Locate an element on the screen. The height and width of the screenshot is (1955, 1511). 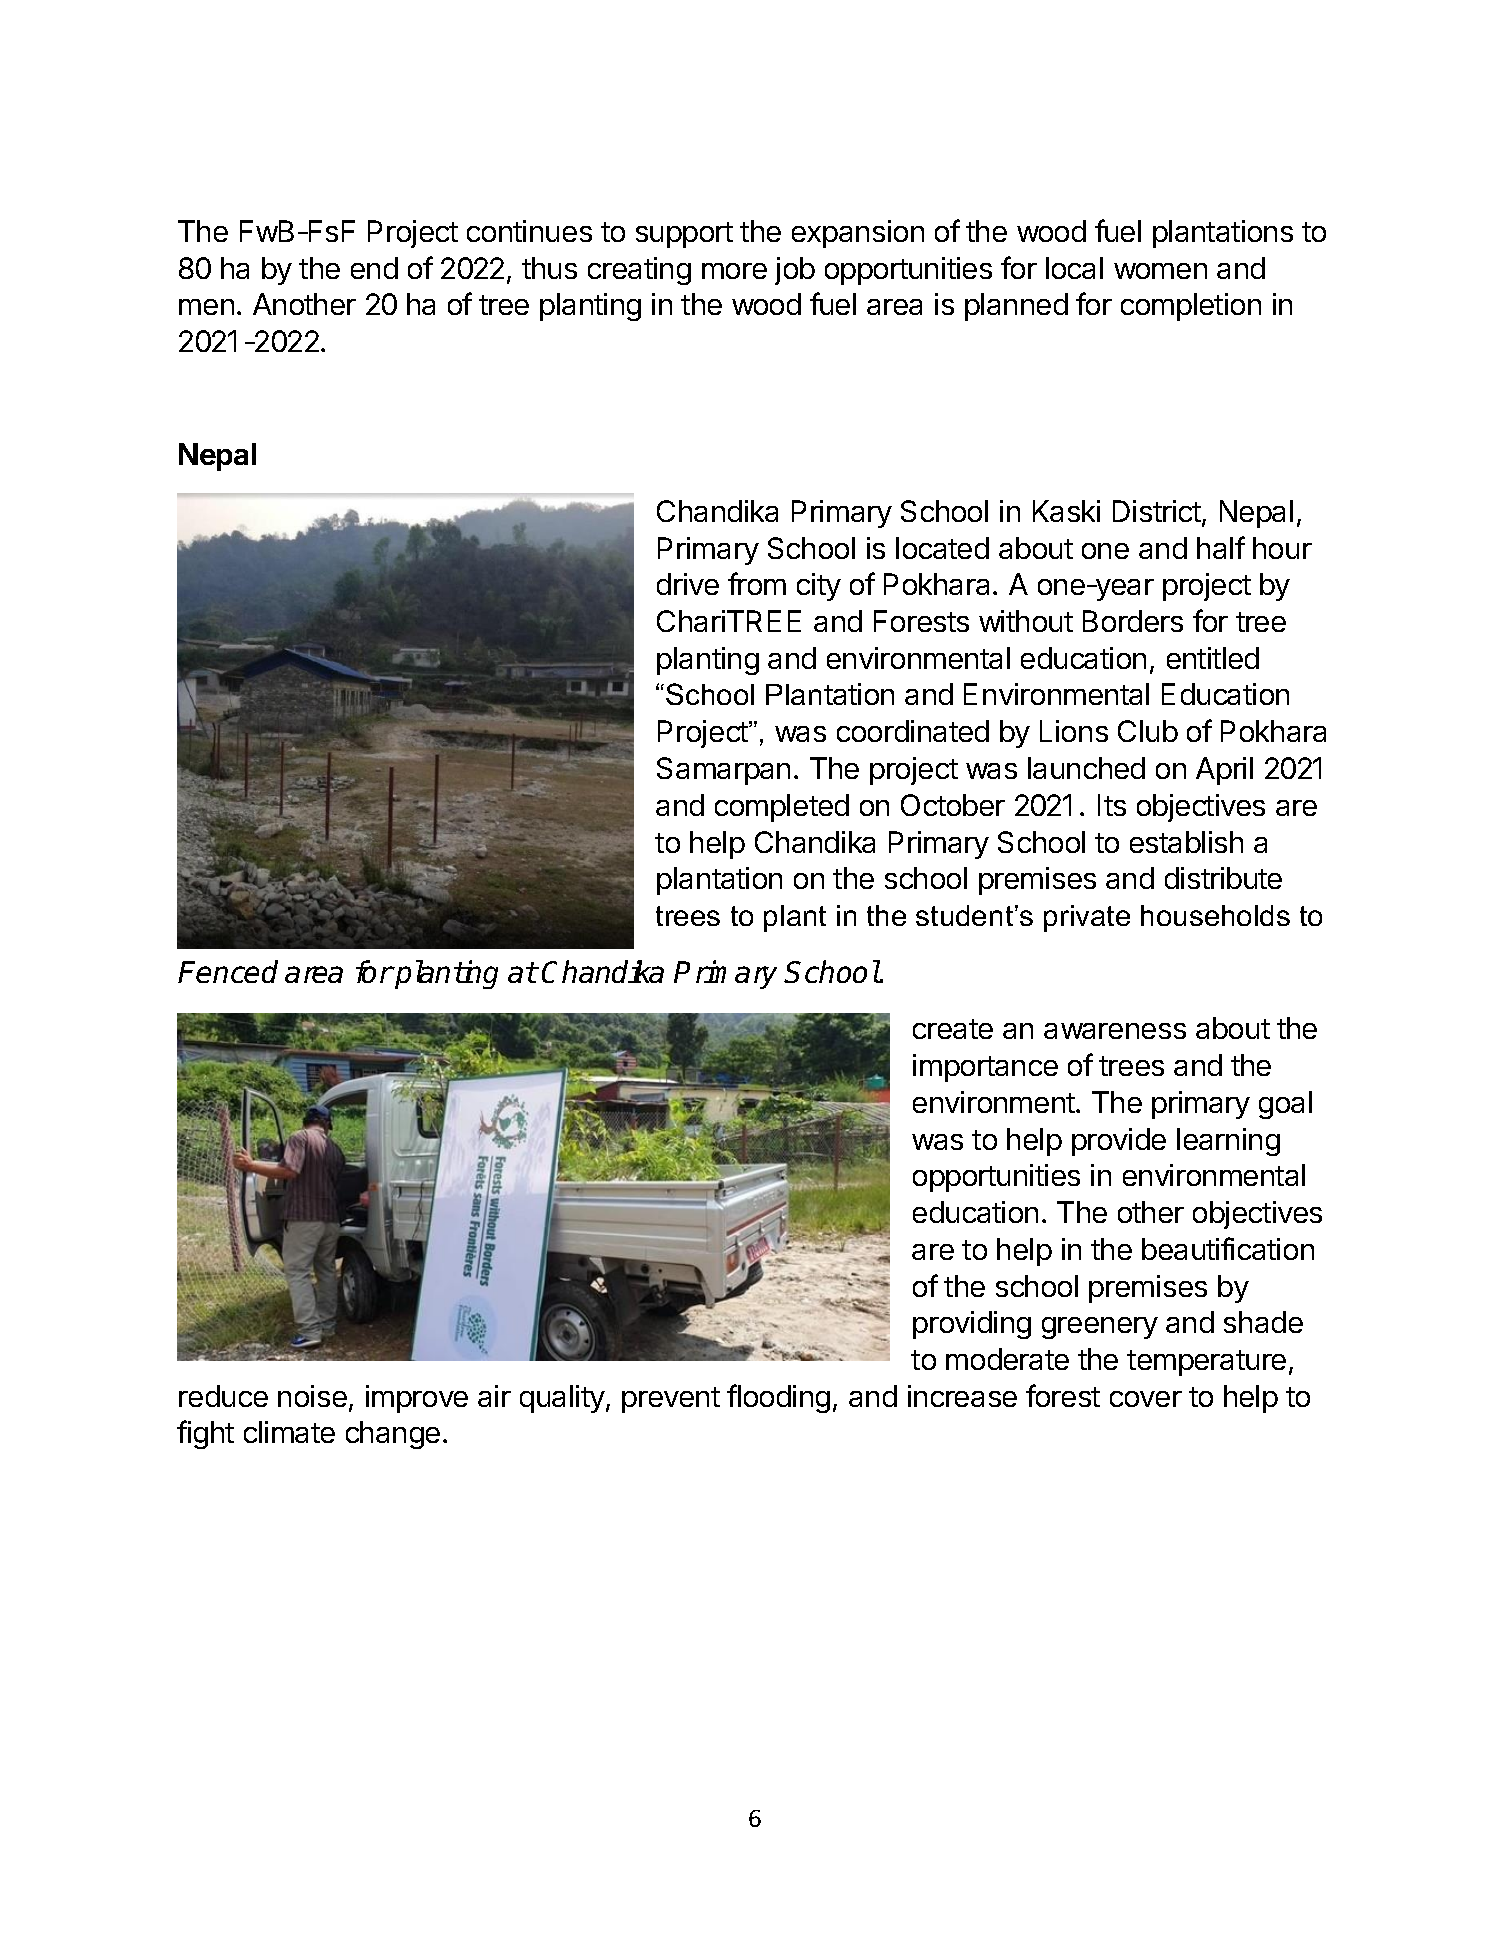
provide is located at coordinates (1119, 1142).
